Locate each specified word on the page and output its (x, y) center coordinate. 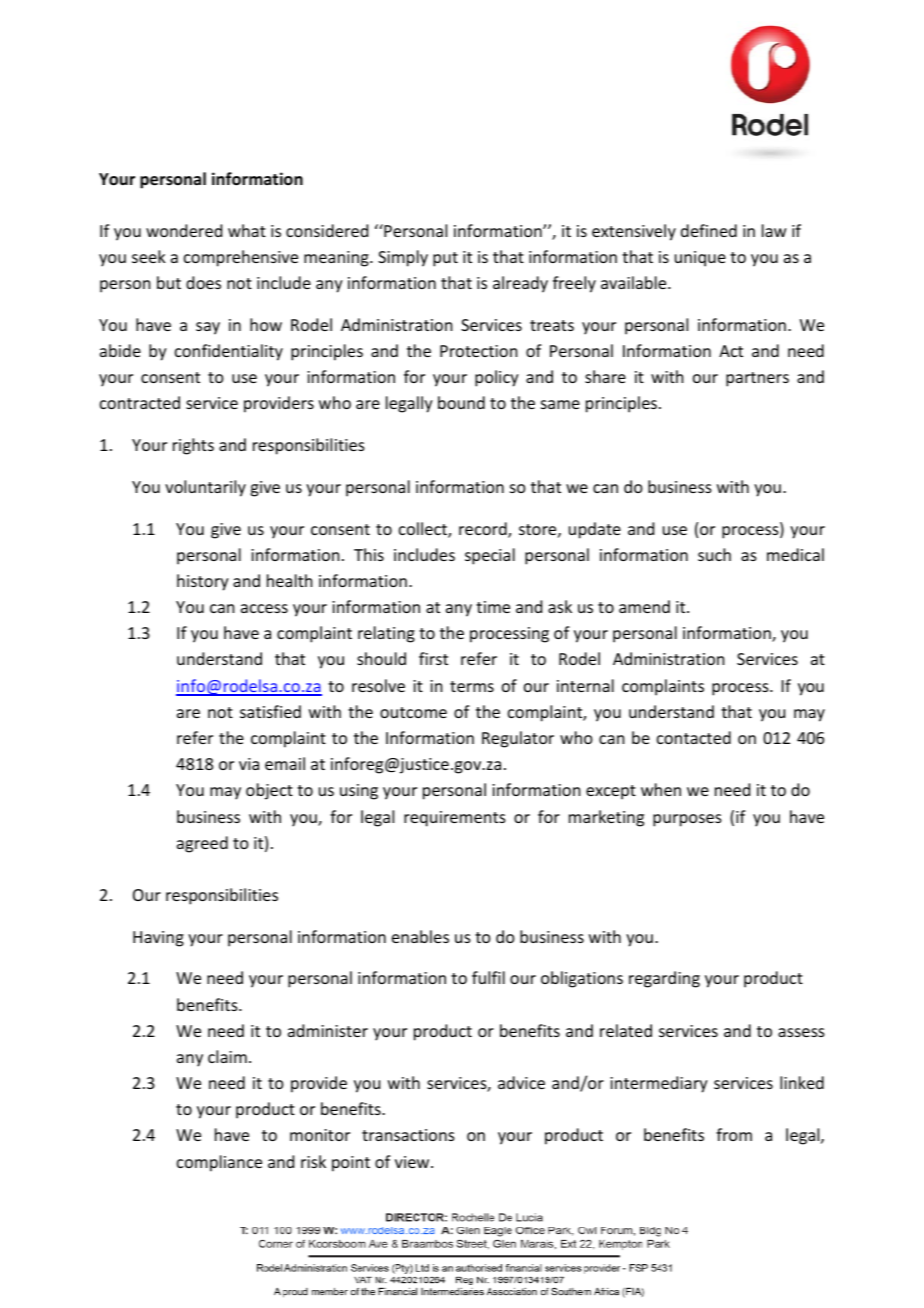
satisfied (270, 711)
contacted (694, 737)
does (203, 282)
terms (472, 686)
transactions (408, 1135)
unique (700, 259)
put (445, 259)
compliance (219, 1163)
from (734, 1134)
